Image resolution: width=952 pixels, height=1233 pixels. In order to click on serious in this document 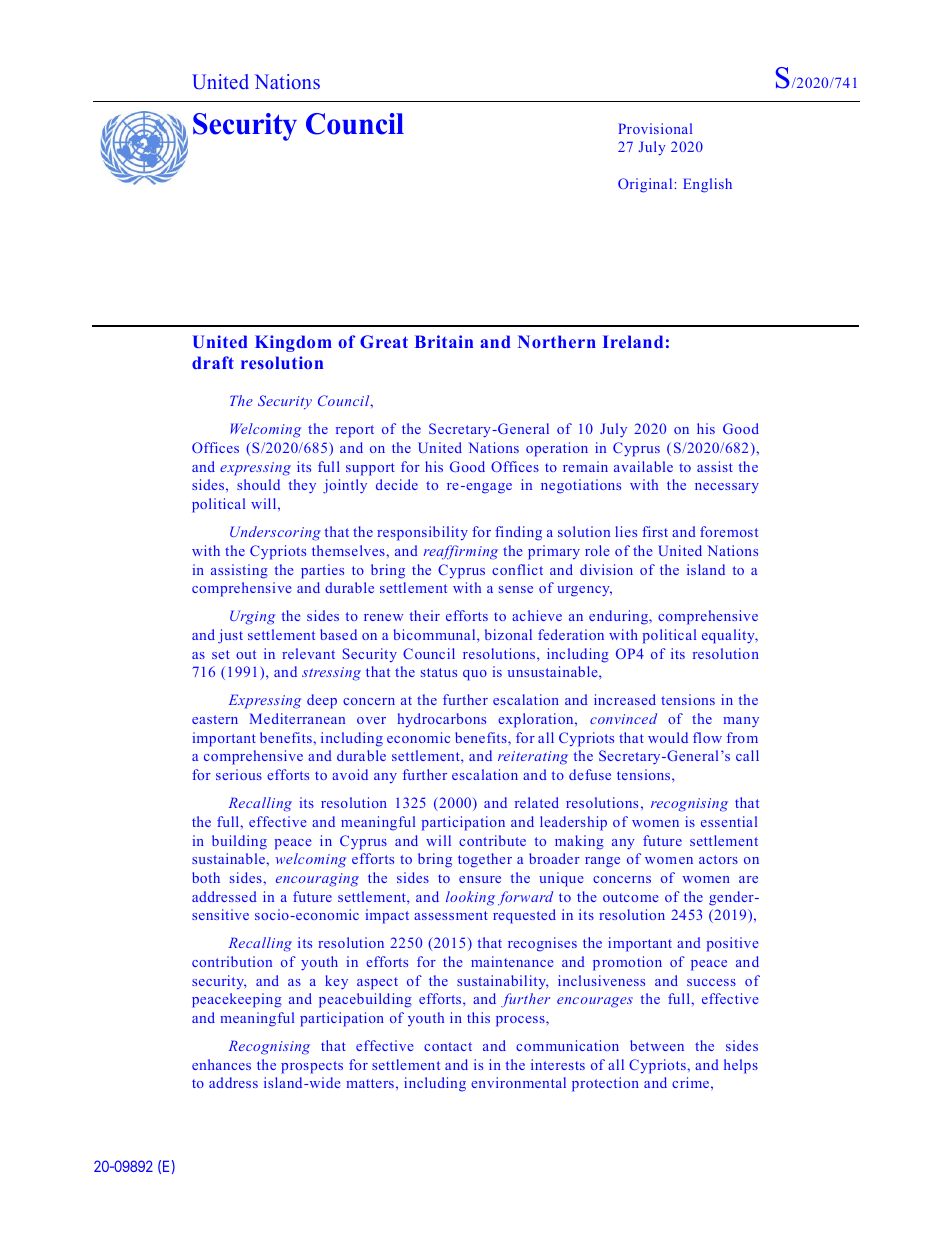, I will do `click(239, 774)`.
